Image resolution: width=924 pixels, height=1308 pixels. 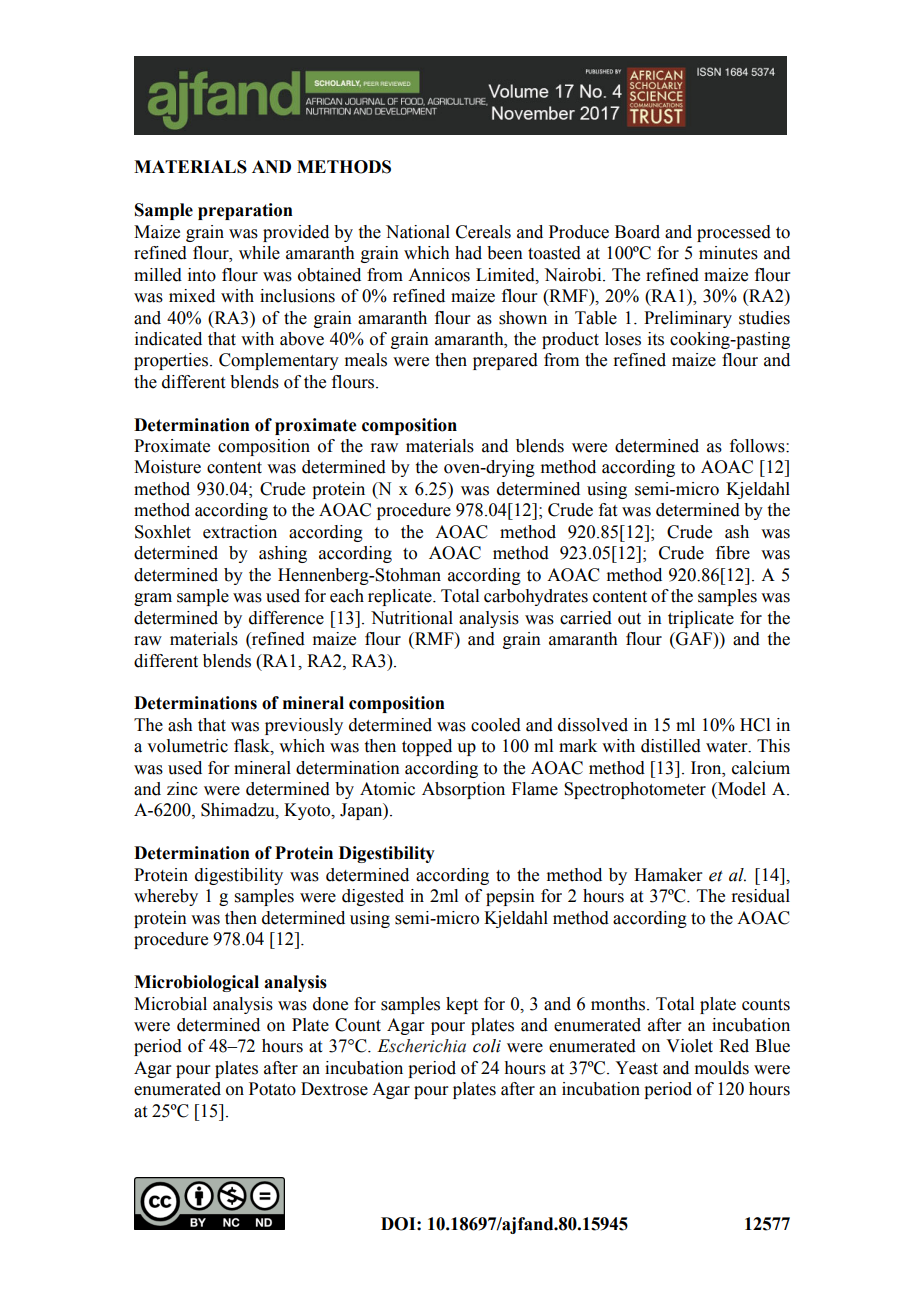 I want to click on fat, so click(x=608, y=510).
